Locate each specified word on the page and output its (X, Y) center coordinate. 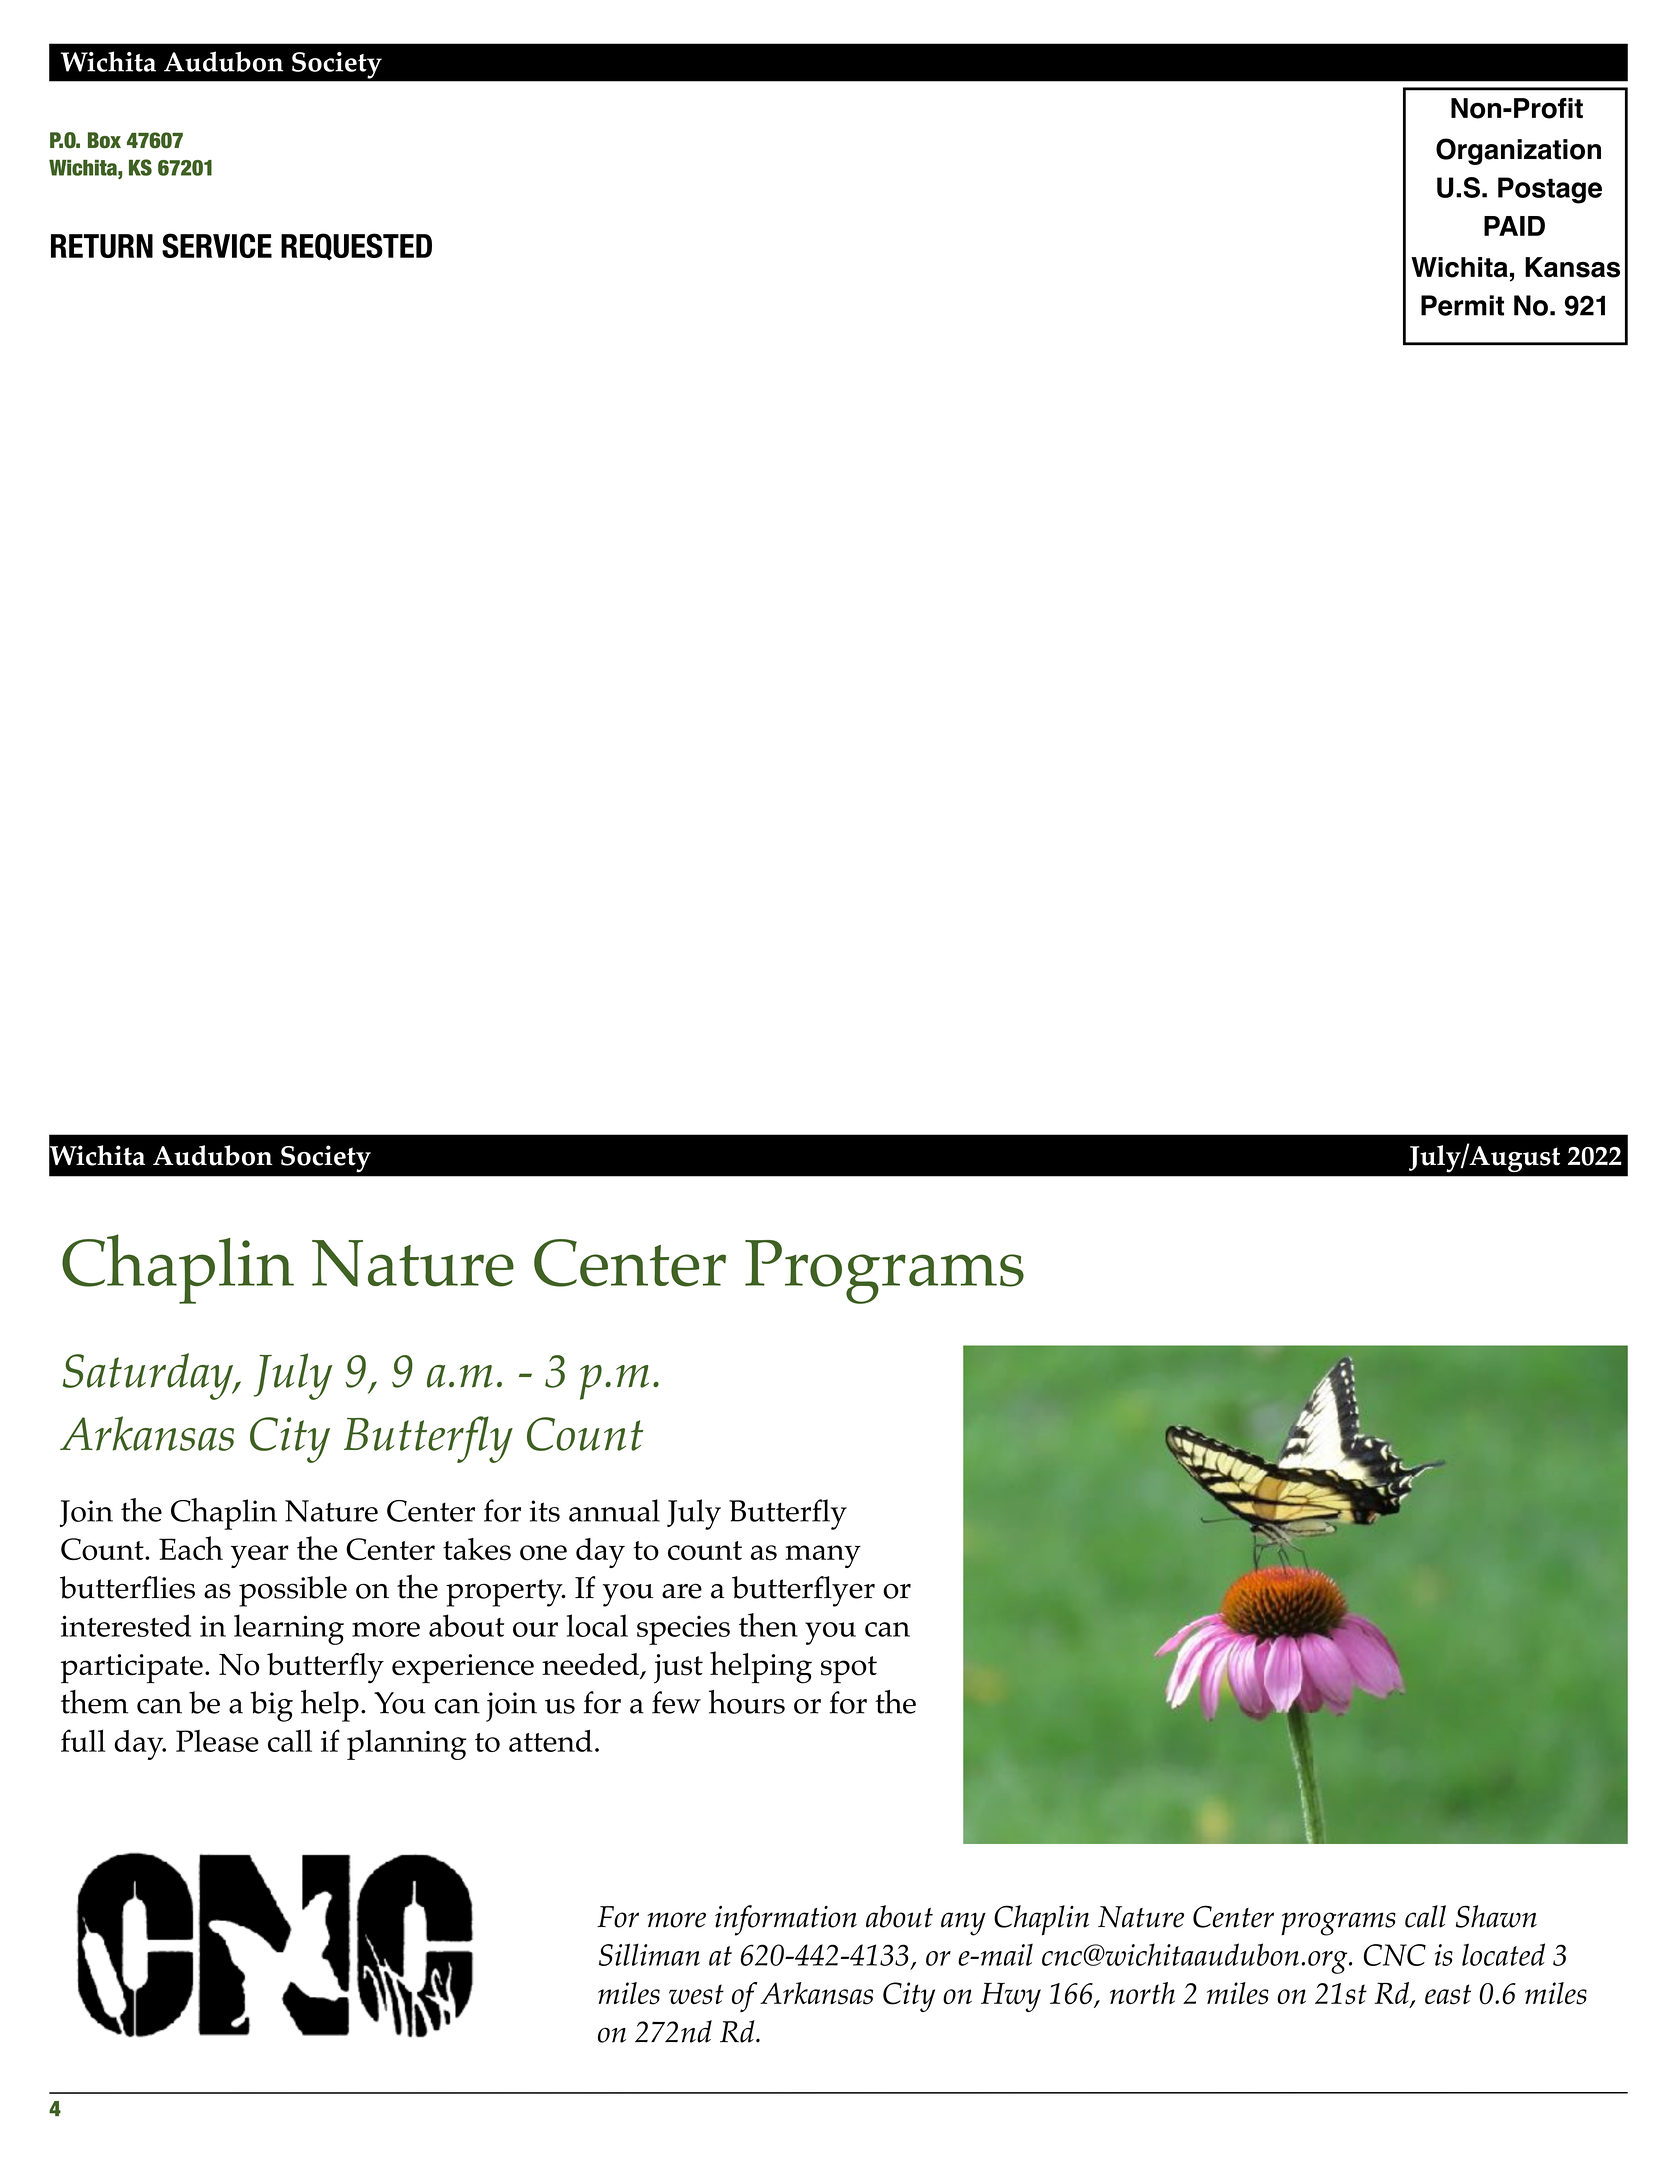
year (260, 1556)
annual (614, 1510)
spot (849, 1670)
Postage (1550, 190)
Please (217, 1741)
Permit (1462, 305)
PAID (1514, 226)
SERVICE (217, 245)
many (823, 1556)
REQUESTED (356, 247)
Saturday (149, 1376)
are (682, 1591)
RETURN (102, 246)
